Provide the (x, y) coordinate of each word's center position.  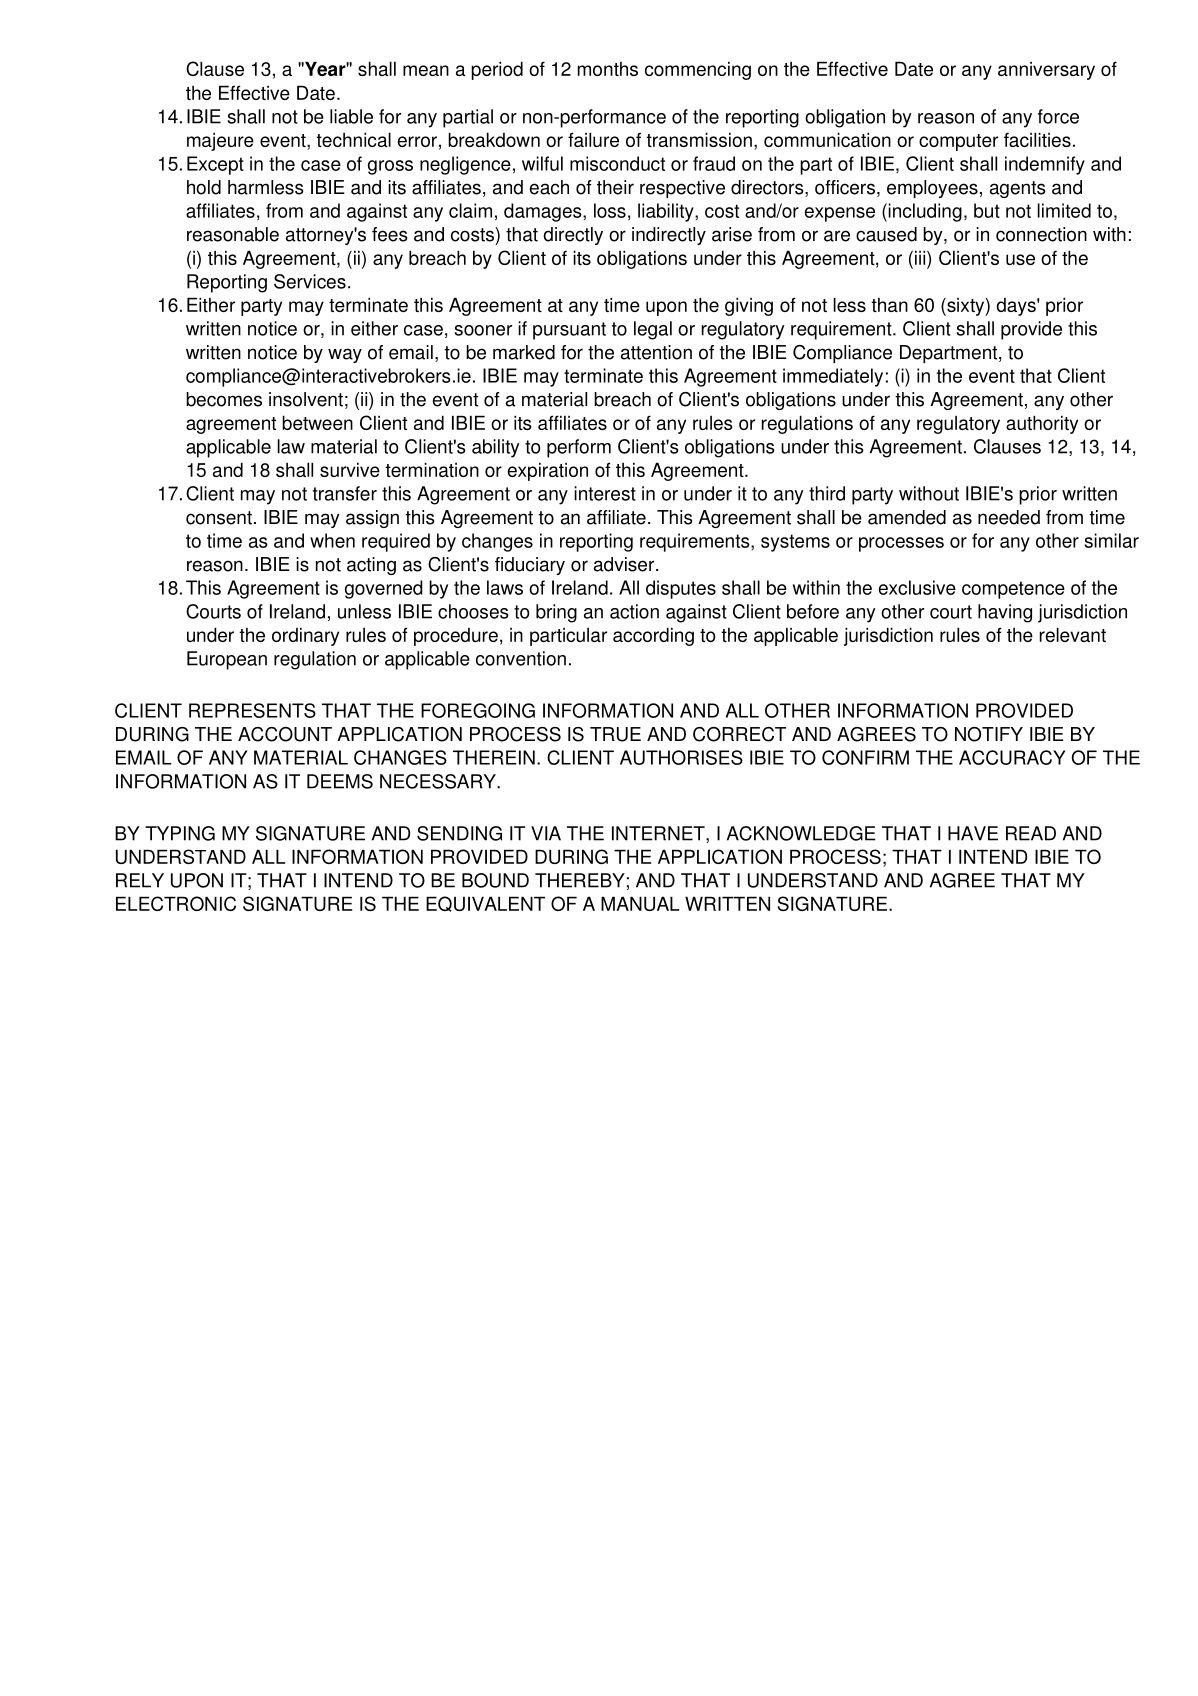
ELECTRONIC (176, 903)
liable (351, 116)
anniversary (1046, 71)
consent (219, 518)
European (227, 660)
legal (653, 330)
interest (605, 493)
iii (921, 257)
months (608, 69)
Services (310, 281)
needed (1009, 517)
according (653, 636)
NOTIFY (989, 734)
